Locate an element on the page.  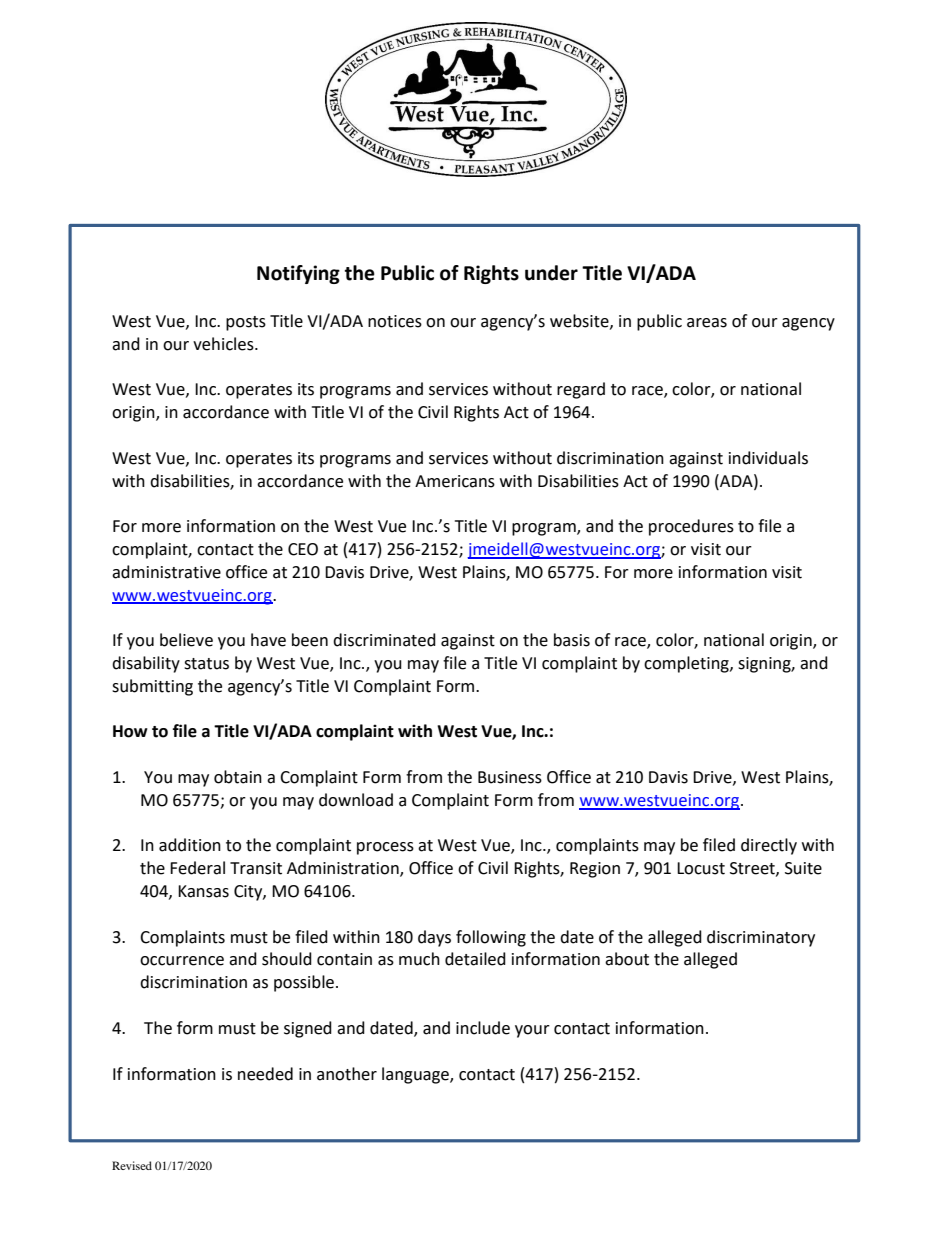
your is located at coordinates (532, 1031).
